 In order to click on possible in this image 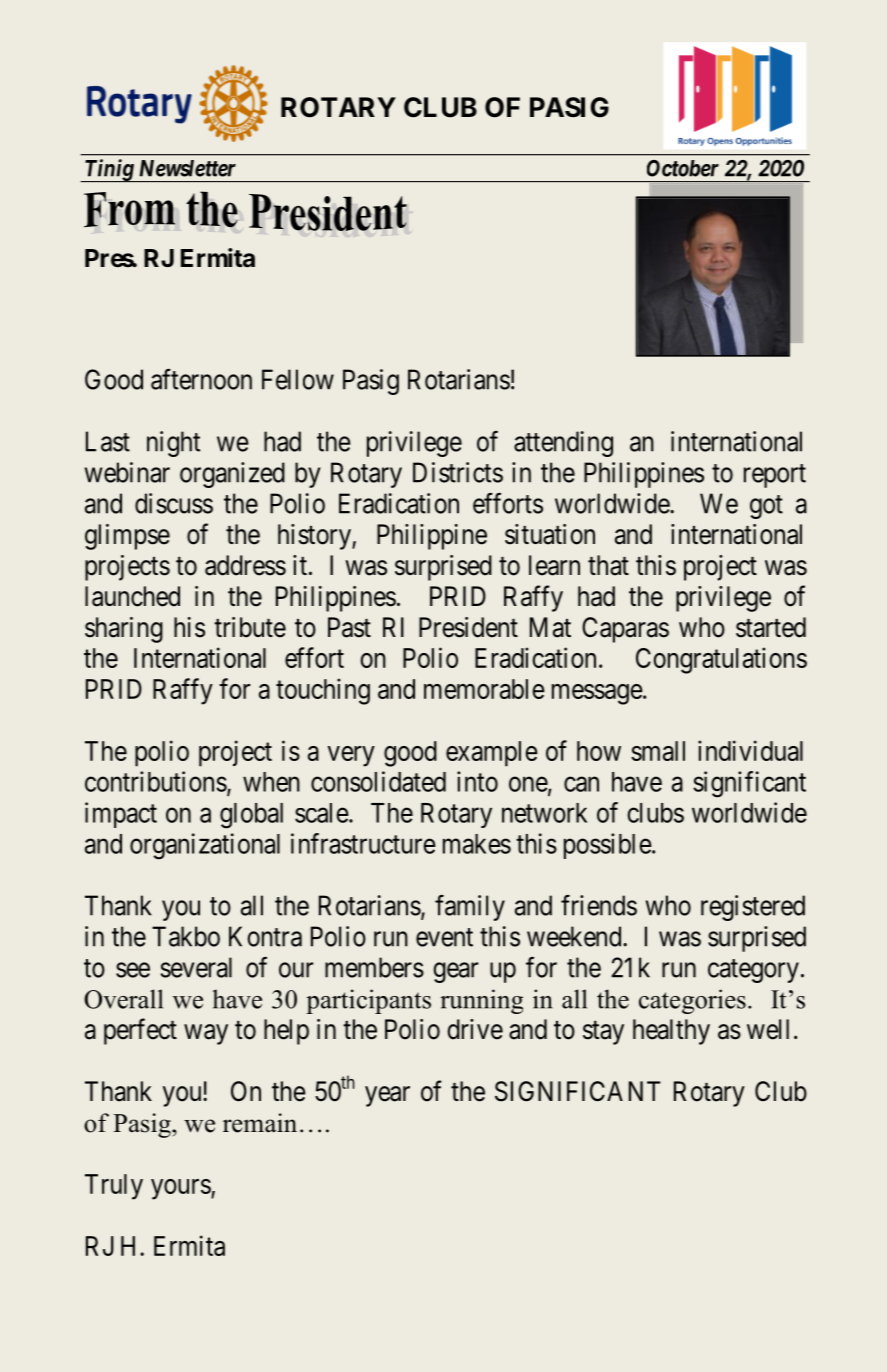, I will do `click(608, 846)`.
